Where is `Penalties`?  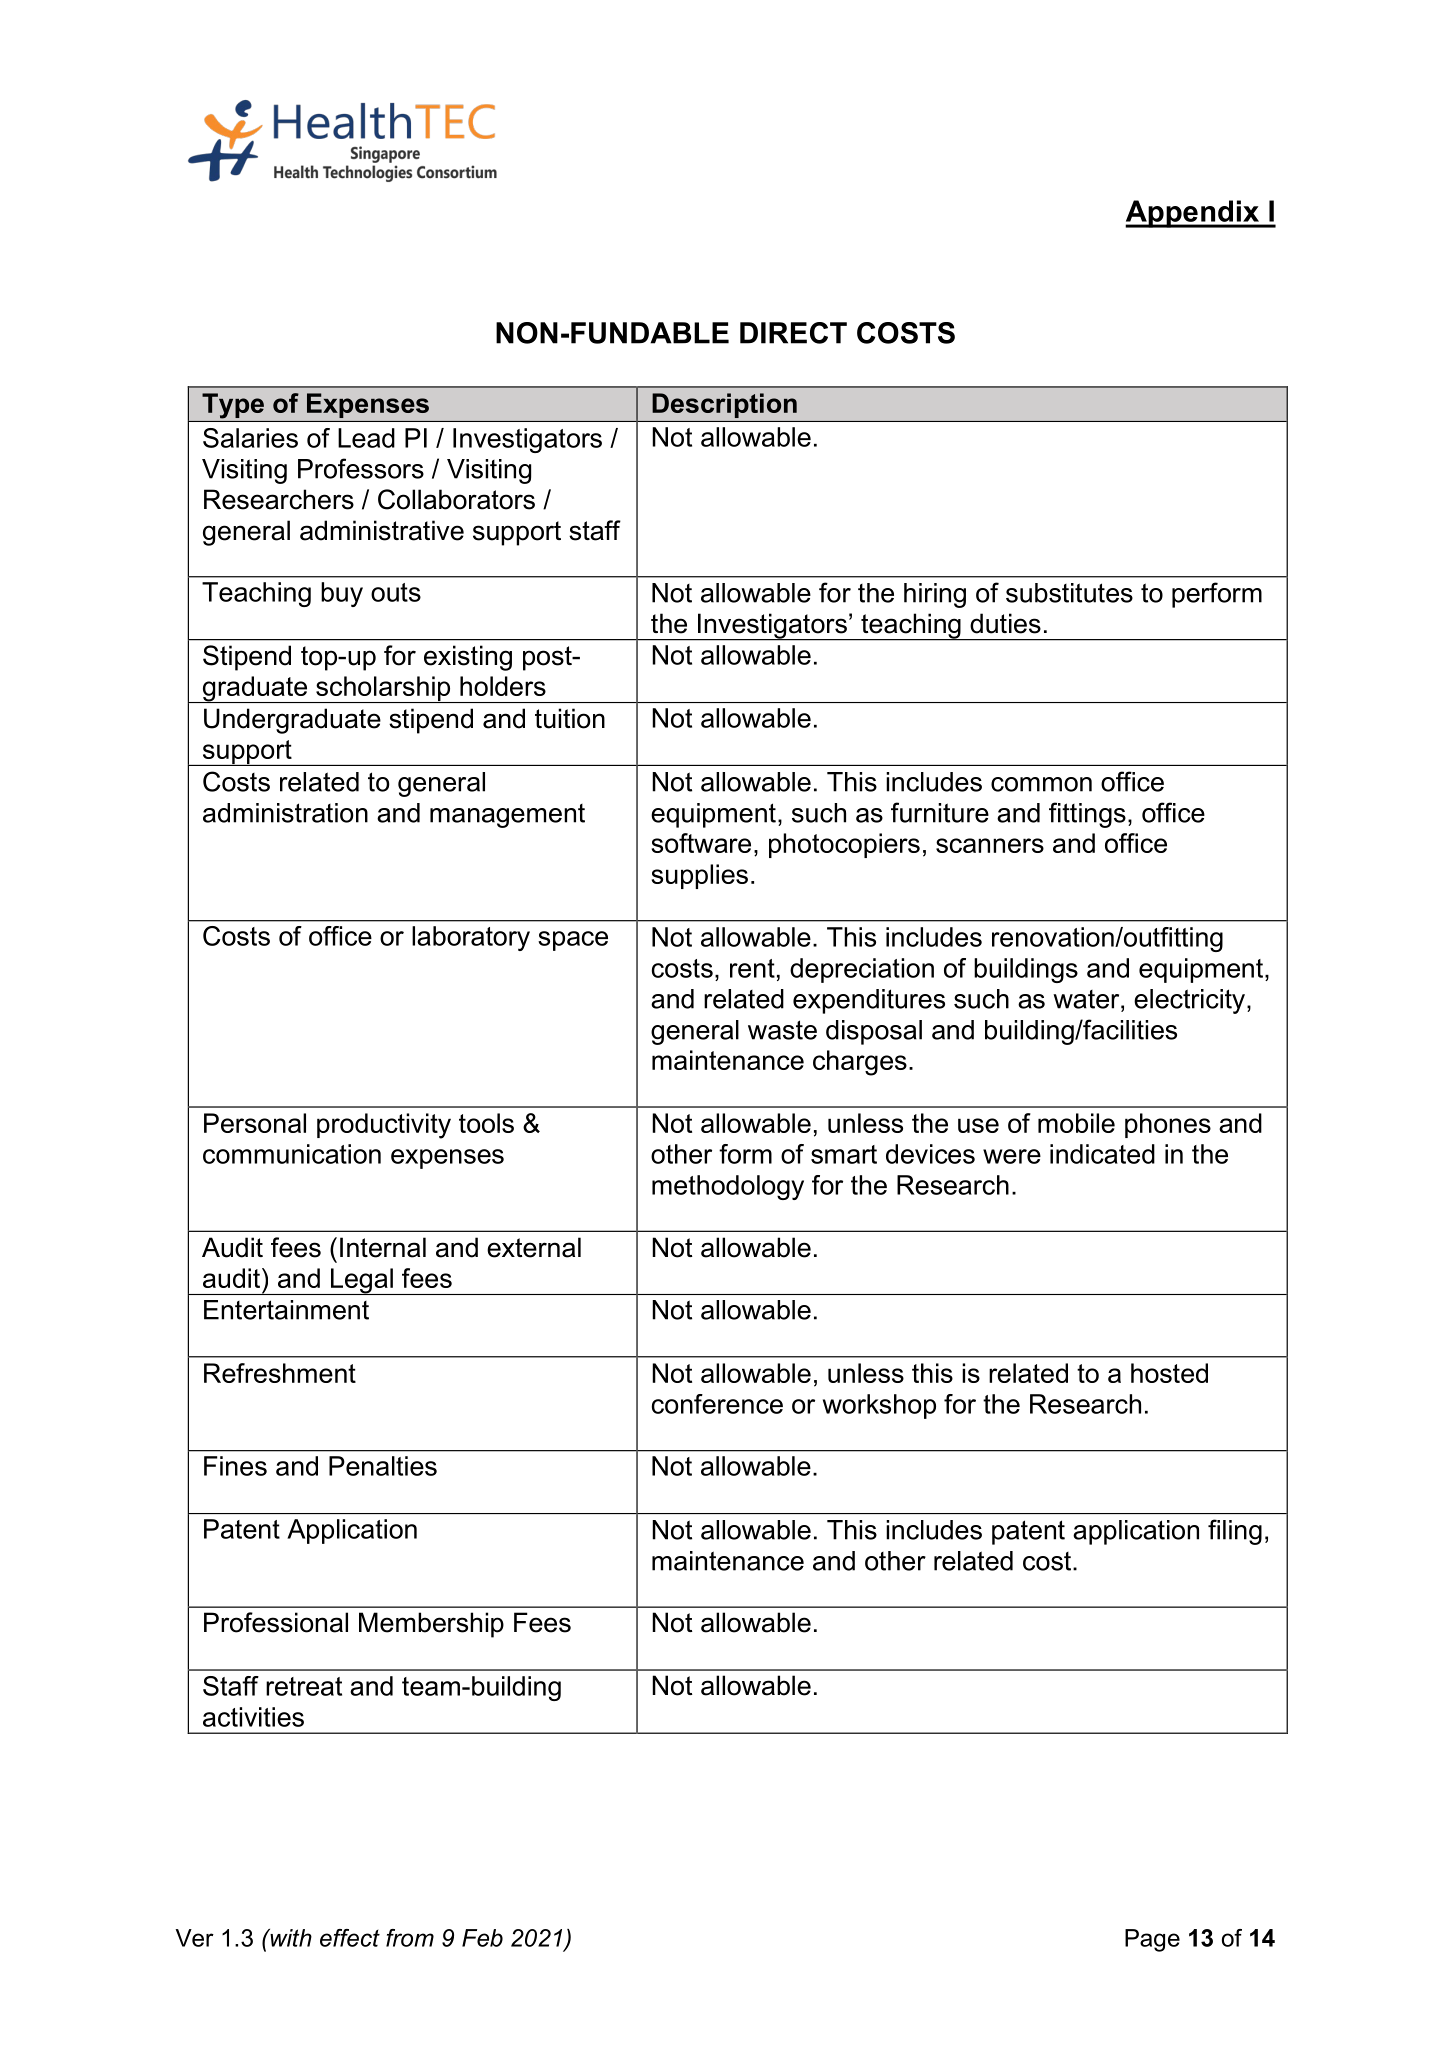
Penalties is located at coordinates (383, 1466).
